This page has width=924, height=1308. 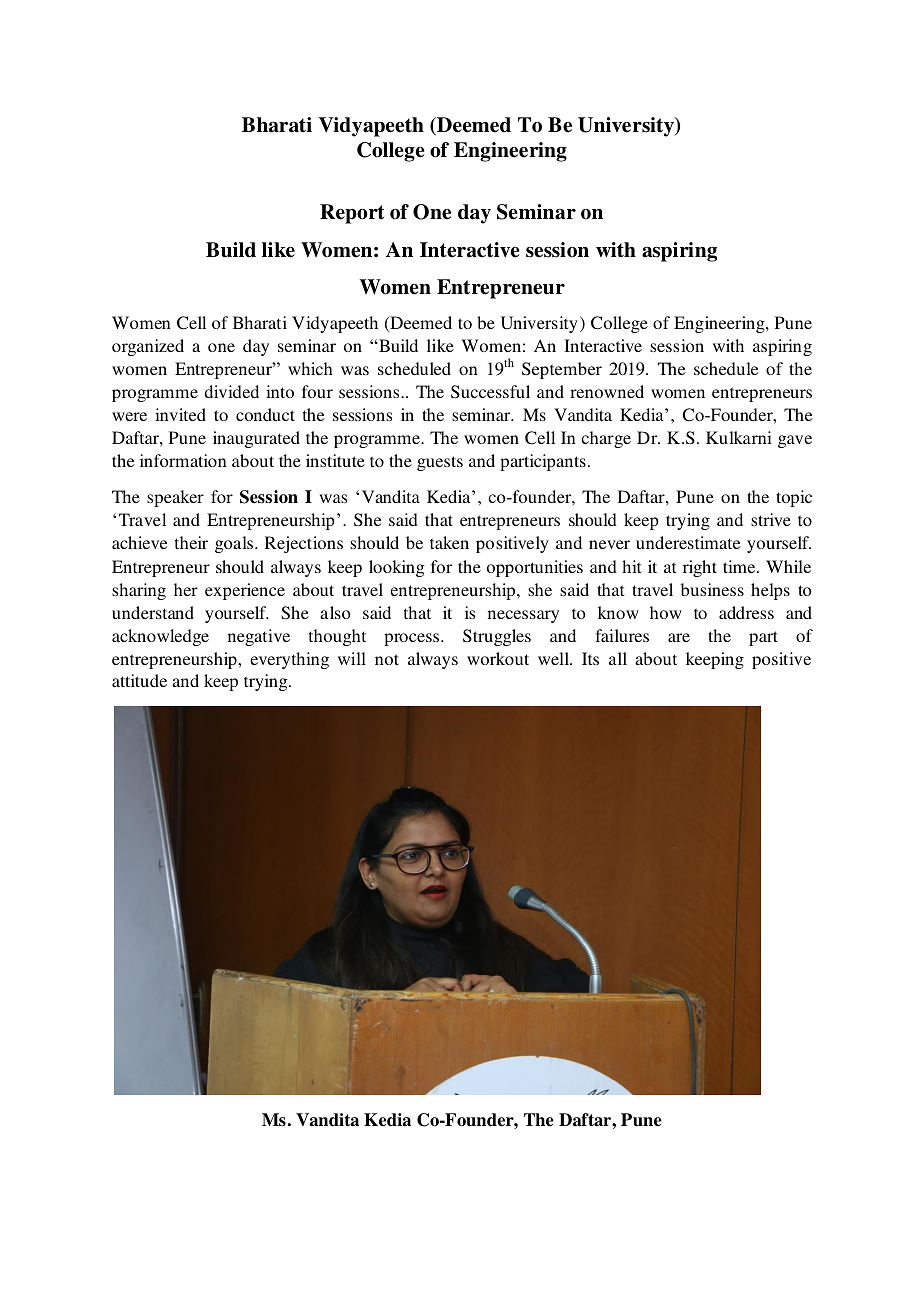 What do you see at coordinates (139, 680) in the page?
I see `attitude` at bounding box center [139, 680].
